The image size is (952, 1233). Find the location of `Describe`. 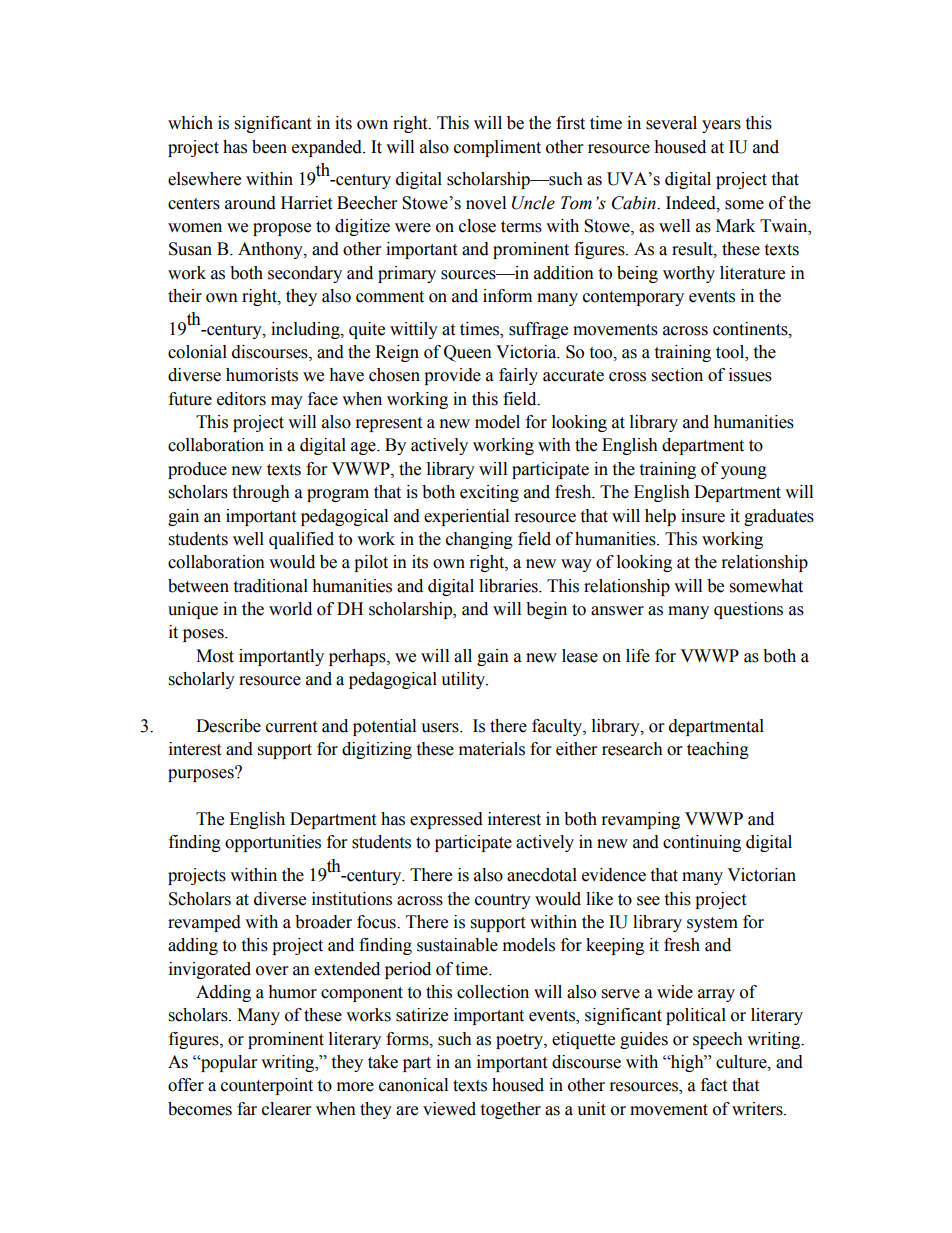

Describe is located at coordinates (228, 726).
